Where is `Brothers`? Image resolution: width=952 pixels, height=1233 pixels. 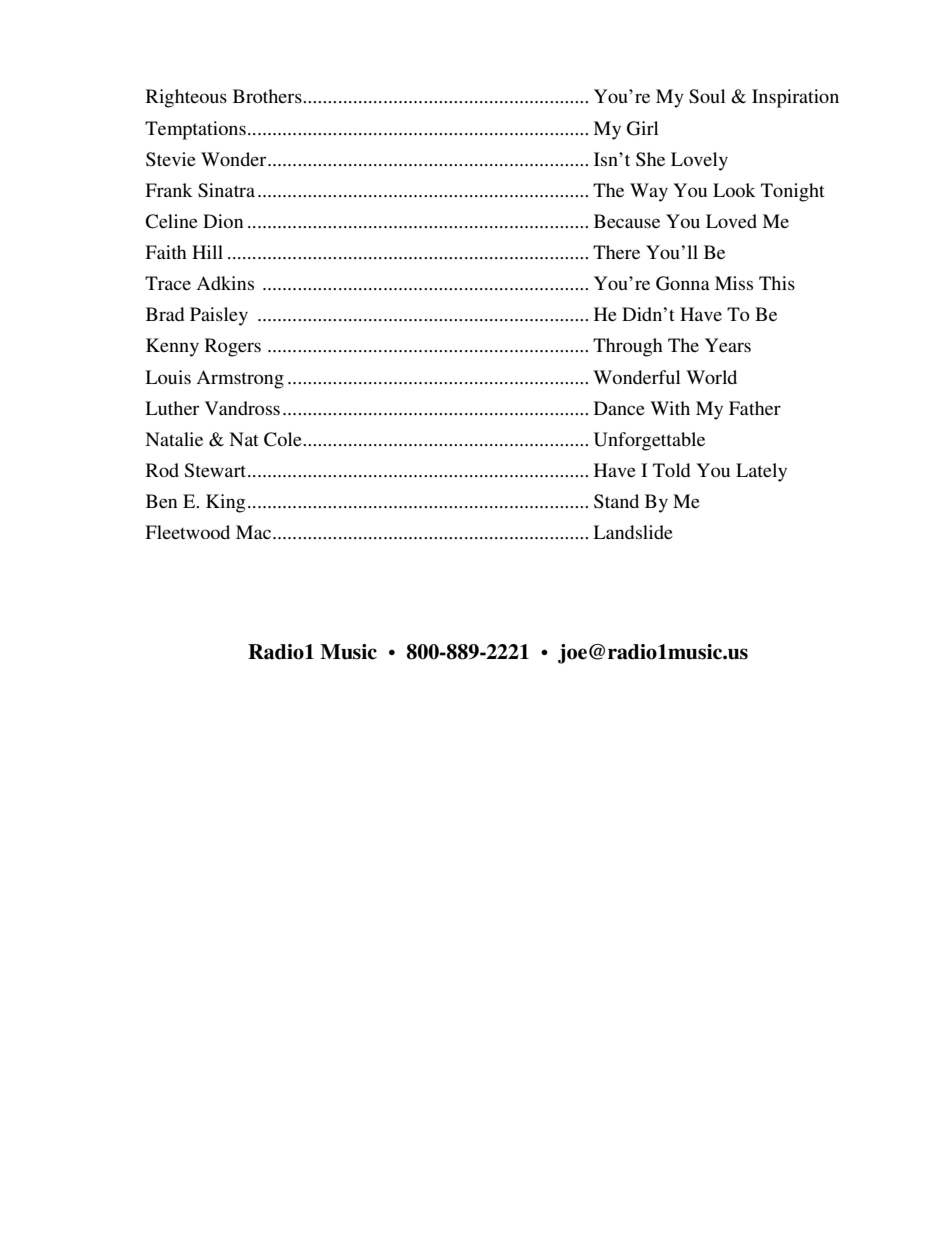 Brothers is located at coordinates (268, 96).
